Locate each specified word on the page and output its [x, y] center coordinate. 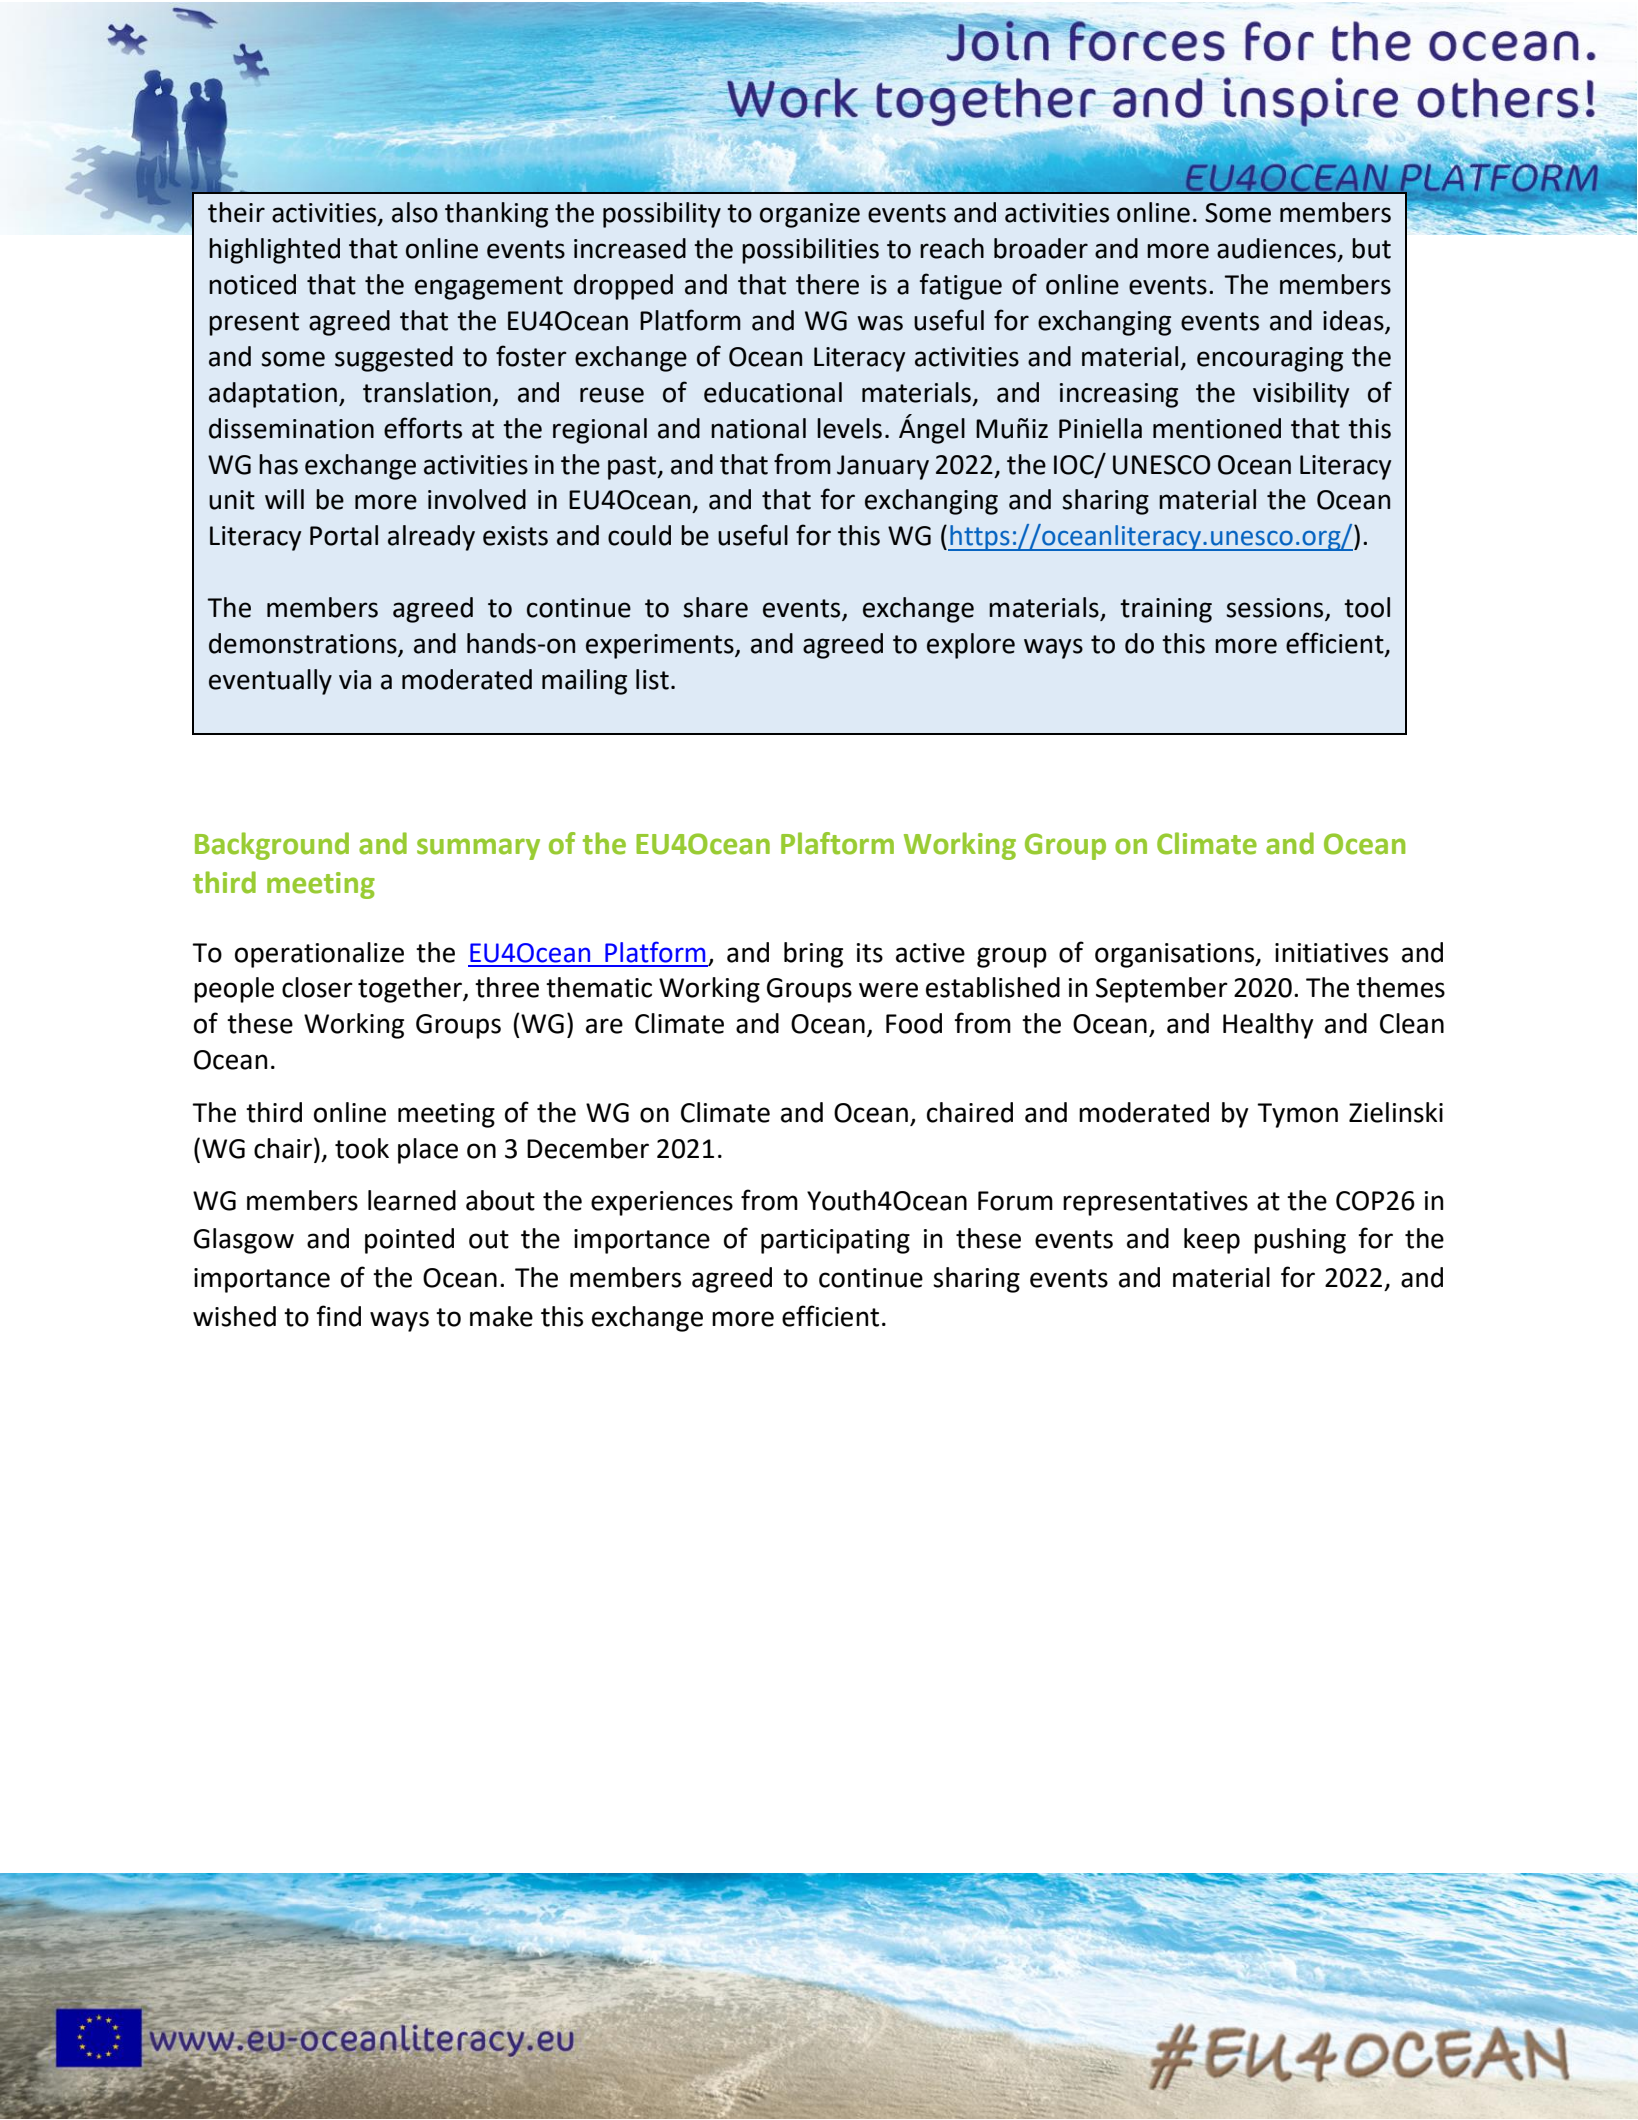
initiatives [1331, 953]
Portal [344, 535]
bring [813, 955]
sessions [1276, 609]
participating [835, 1241]
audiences [1276, 248]
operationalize [319, 955]
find [338, 1316]
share [715, 607]
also [415, 212]
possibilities [810, 251]
